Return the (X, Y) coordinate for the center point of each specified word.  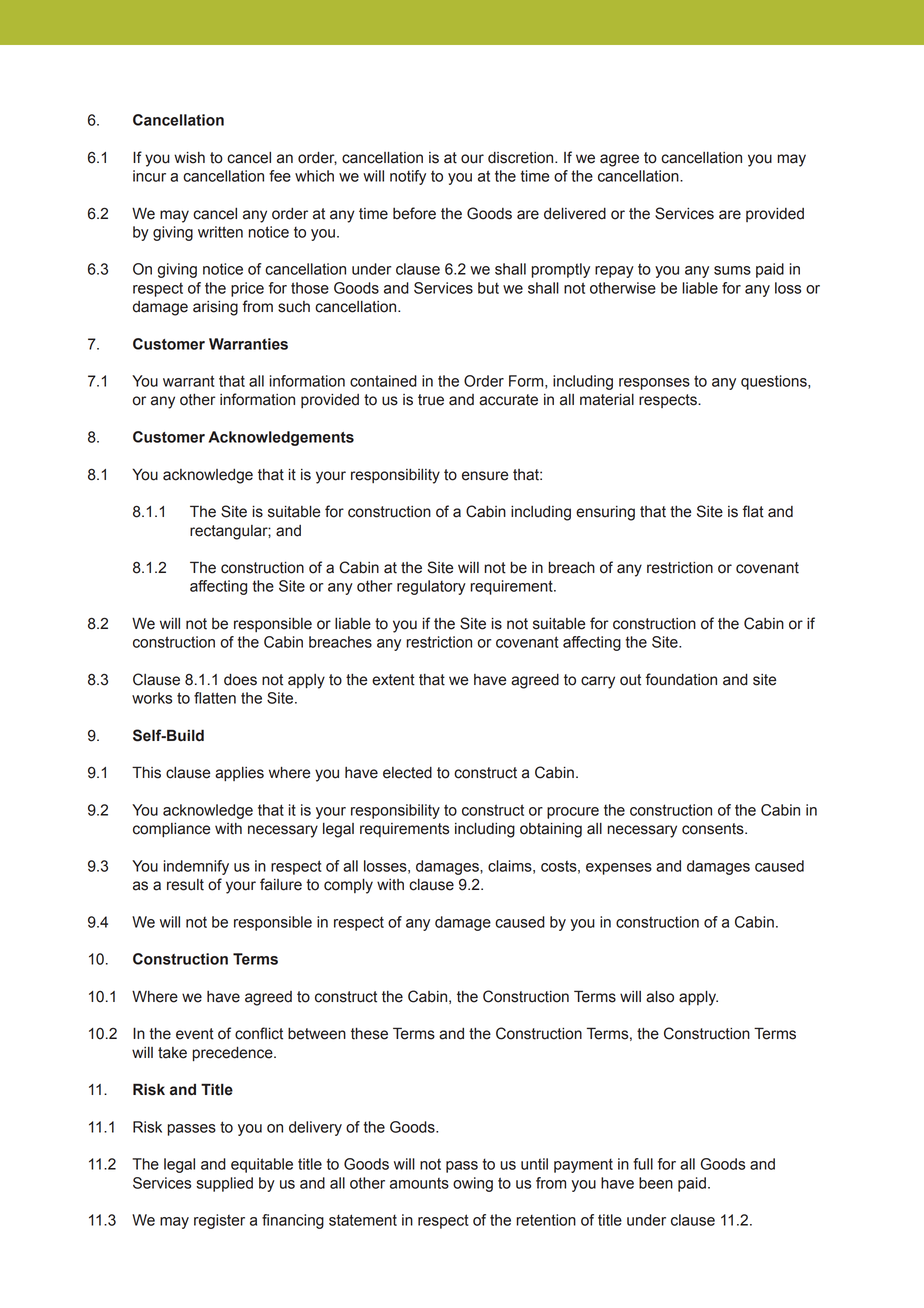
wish (189, 158)
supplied (224, 1184)
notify (408, 177)
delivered (575, 214)
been (656, 1183)
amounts (419, 1183)
